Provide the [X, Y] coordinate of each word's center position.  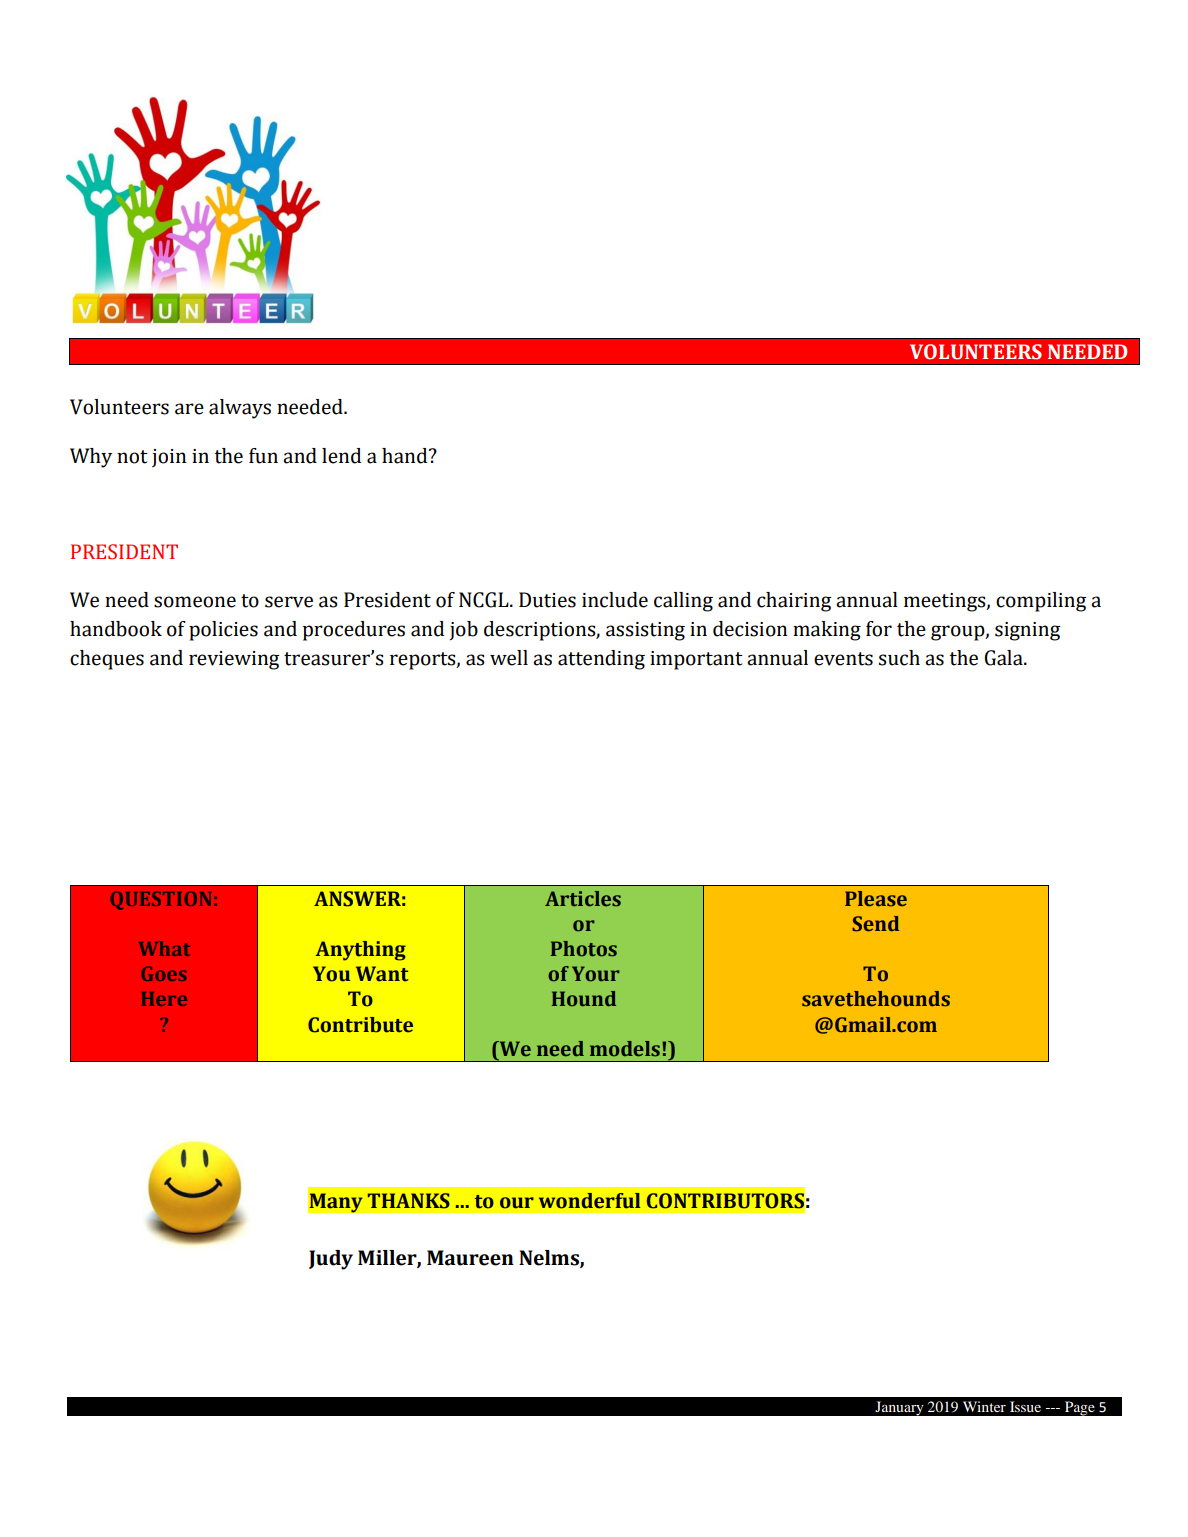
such [899, 658]
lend [341, 456]
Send [876, 924]
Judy [331, 1260]
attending [601, 660]
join [169, 458]
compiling [1041, 602]
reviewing [234, 660]
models [625, 1049]
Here [164, 999]
